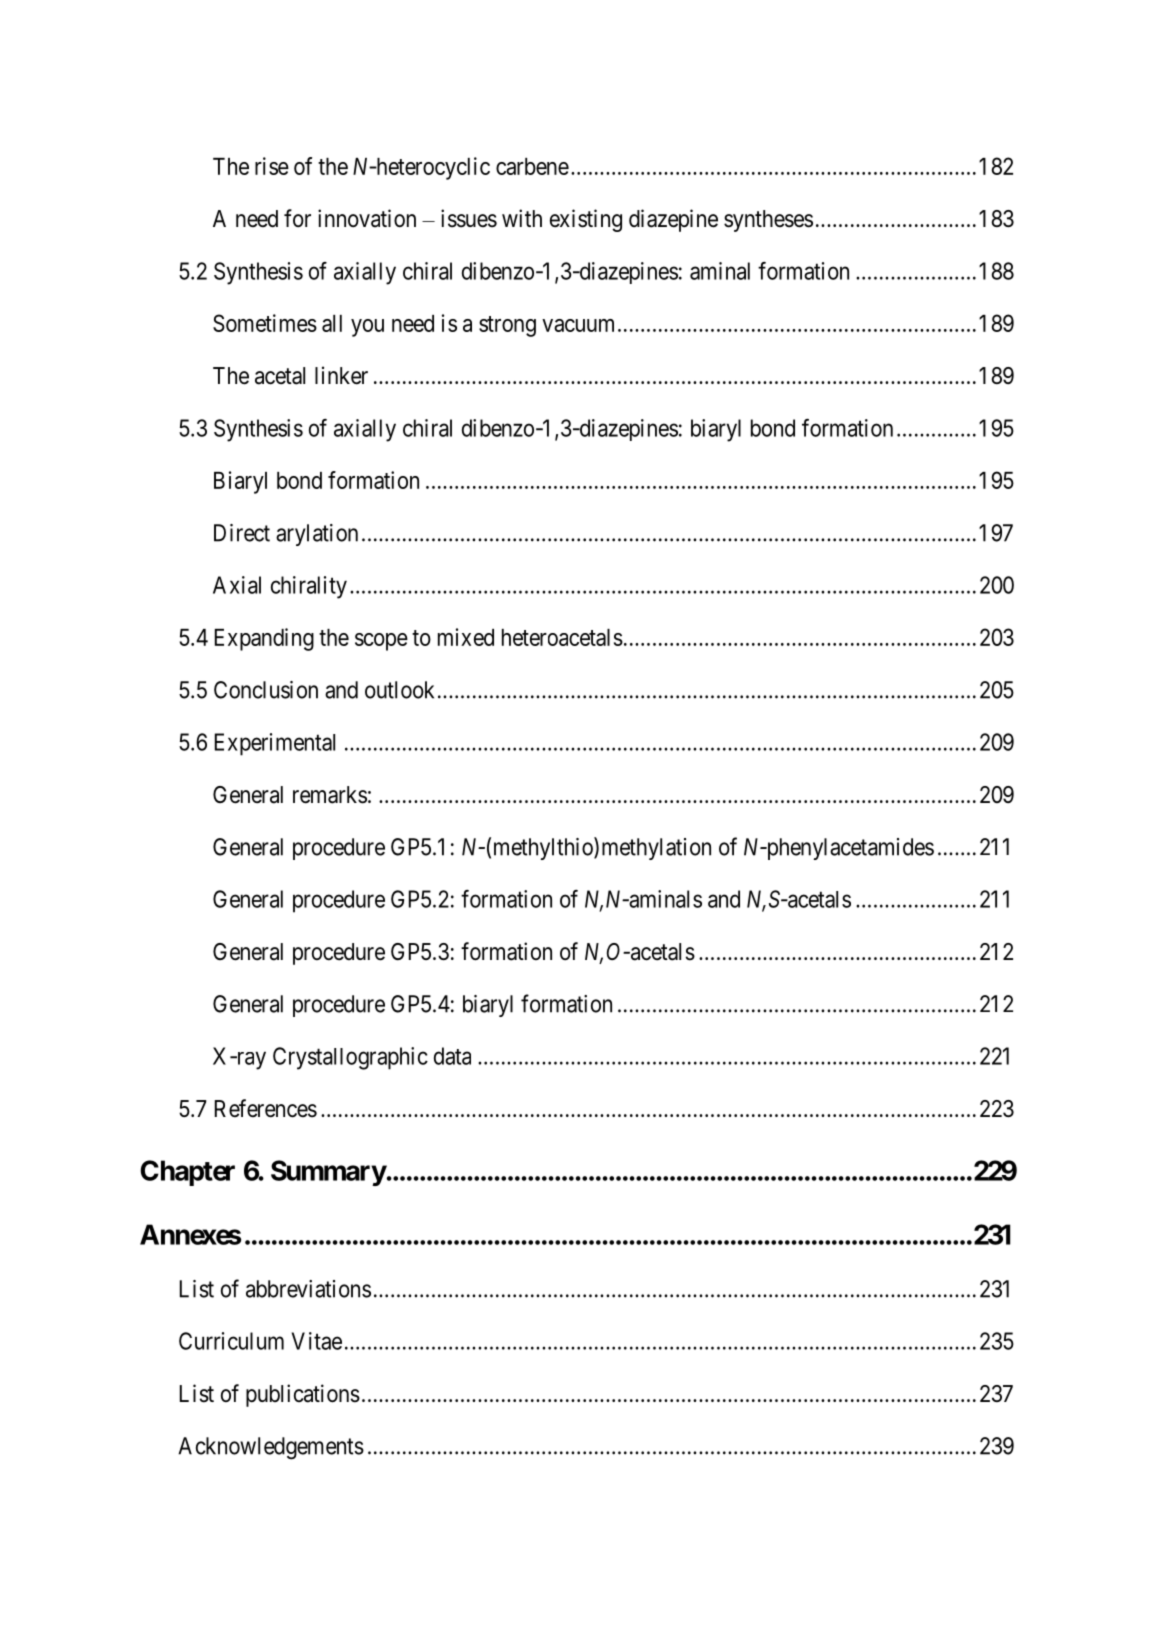 This screenshot has width=1154, height=1632. What do you see at coordinates (522, 218) in the screenshot?
I see `with` at bounding box center [522, 218].
